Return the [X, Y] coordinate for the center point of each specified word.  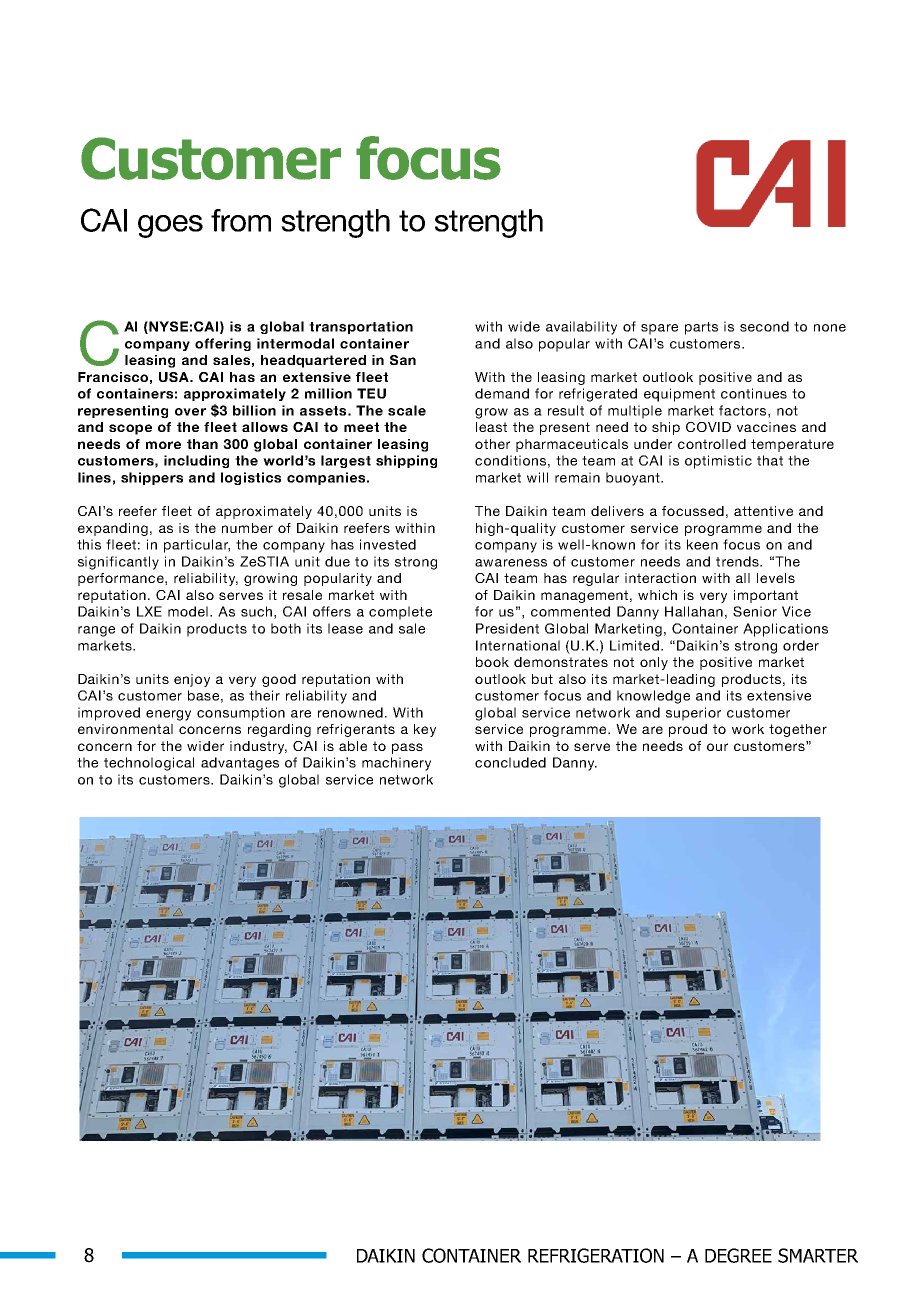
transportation [361, 327]
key [425, 730]
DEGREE [738, 1255]
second [764, 326]
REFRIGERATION [596, 1255]
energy [168, 715]
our [717, 747]
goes [170, 226]
